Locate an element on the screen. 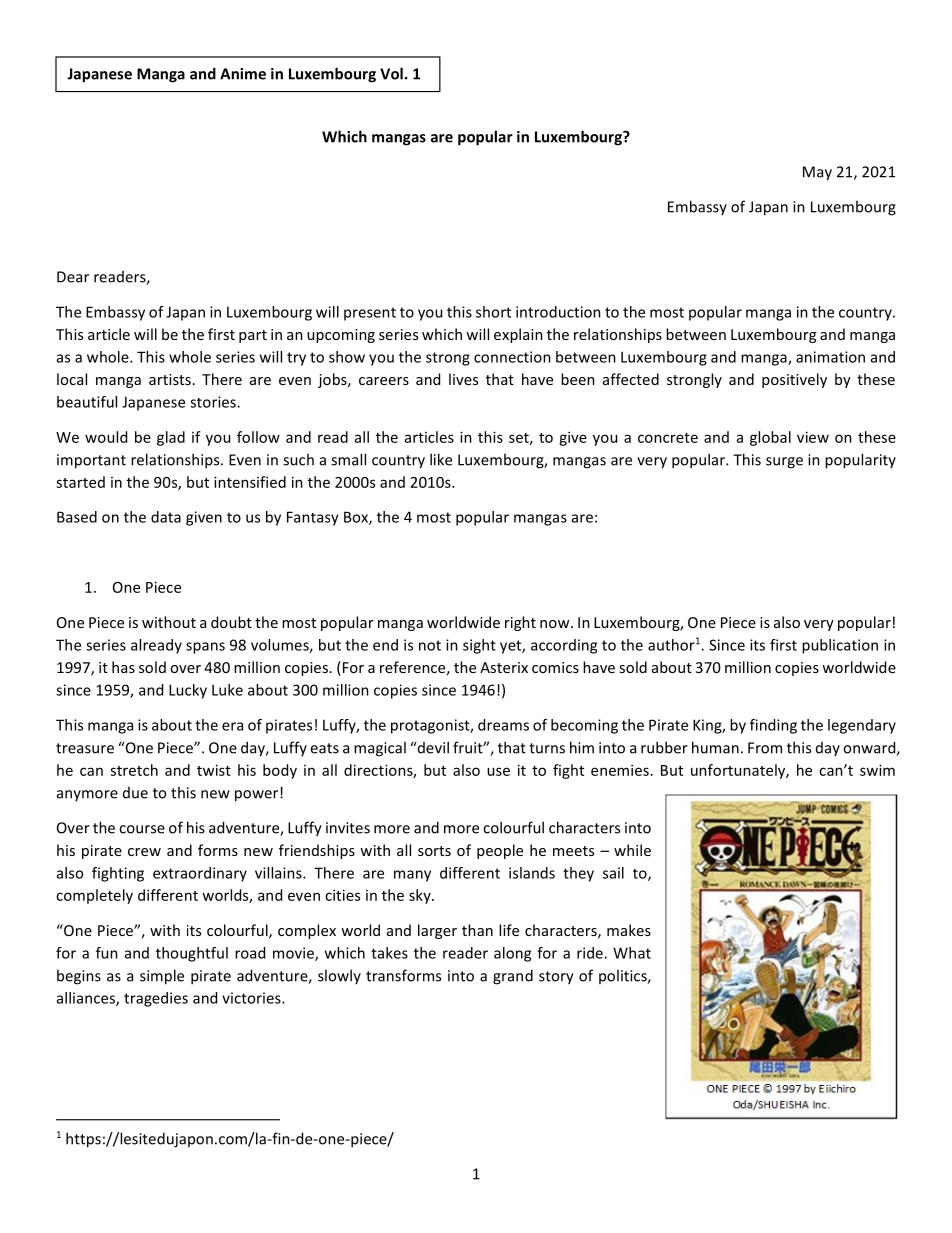  simple is located at coordinates (162, 977).
